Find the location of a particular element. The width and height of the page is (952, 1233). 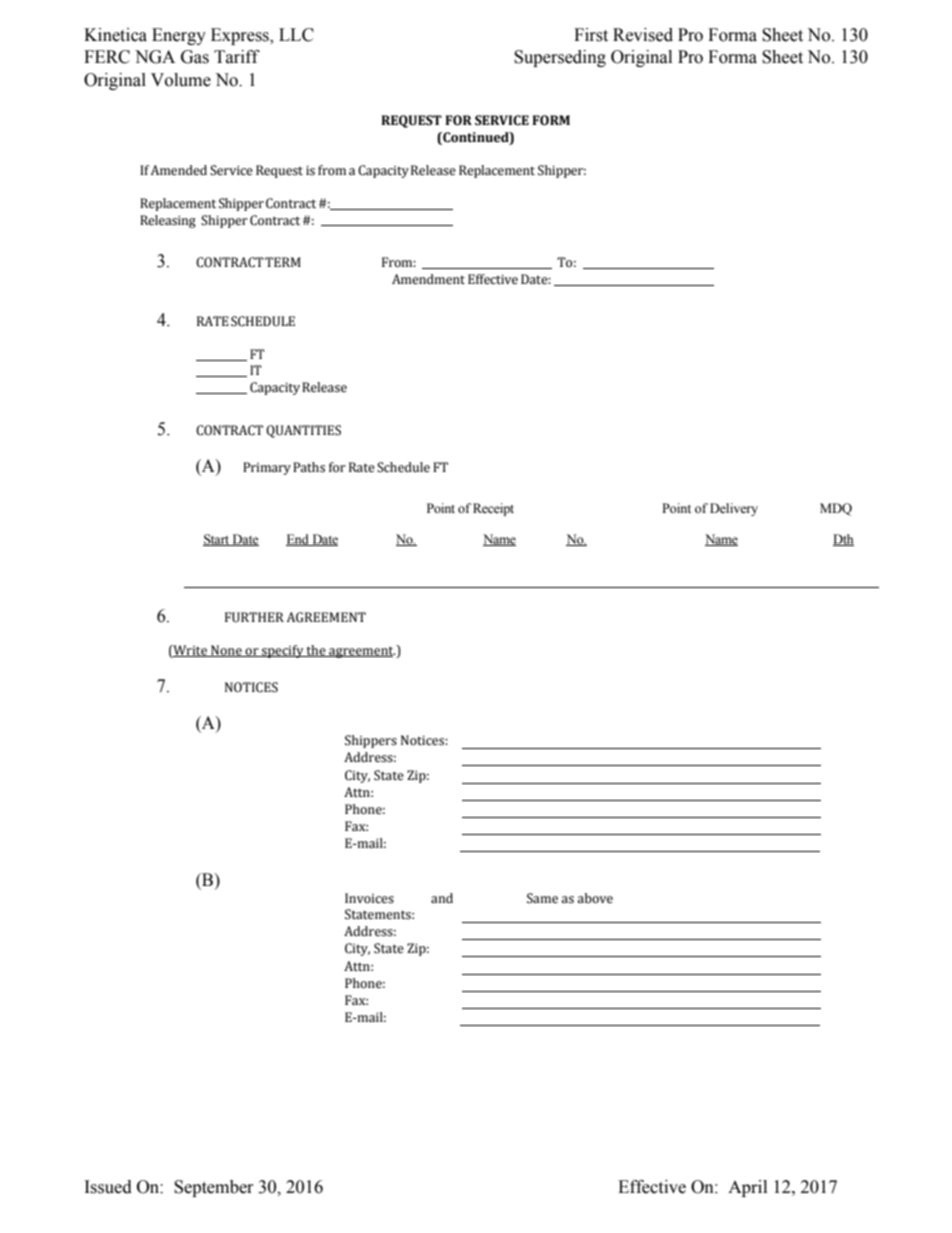

Revised is located at coordinates (643, 35).
